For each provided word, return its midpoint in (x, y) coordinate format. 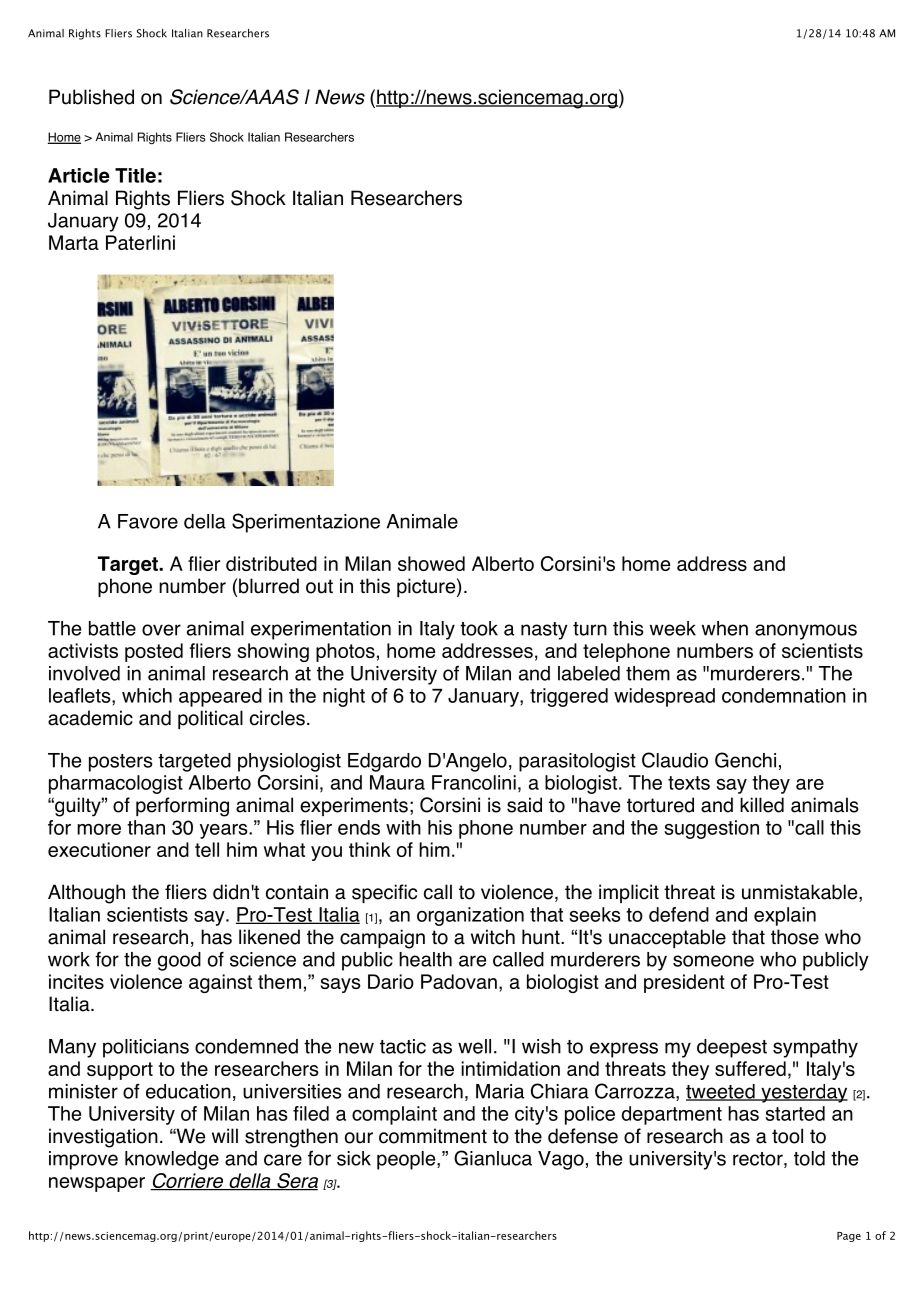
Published (91, 97)
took (479, 628)
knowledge (172, 1160)
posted (154, 652)
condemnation (784, 695)
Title (135, 175)
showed (431, 563)
